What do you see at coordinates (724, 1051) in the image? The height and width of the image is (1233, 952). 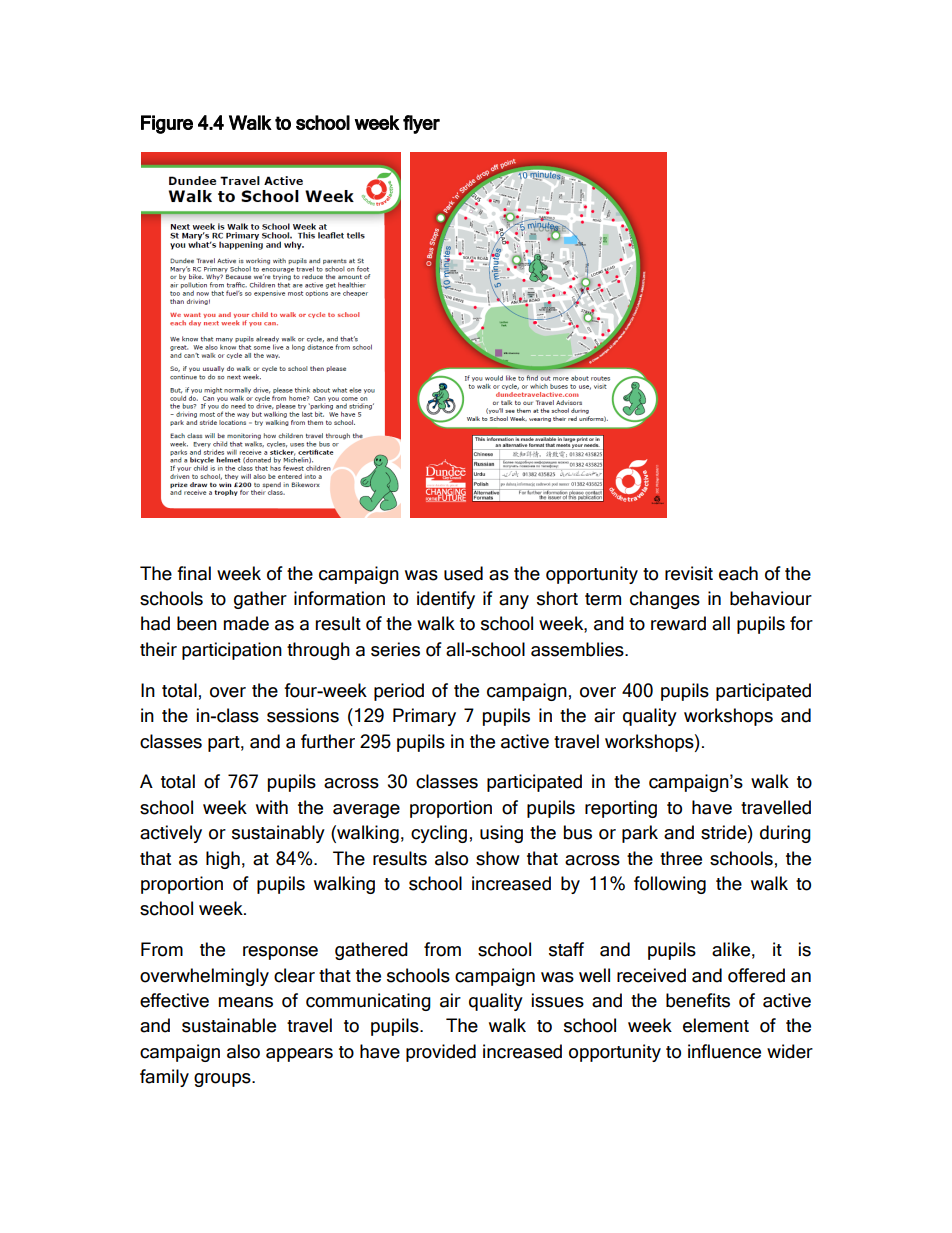 I see `influence` at bounding box center [724, 1051].
